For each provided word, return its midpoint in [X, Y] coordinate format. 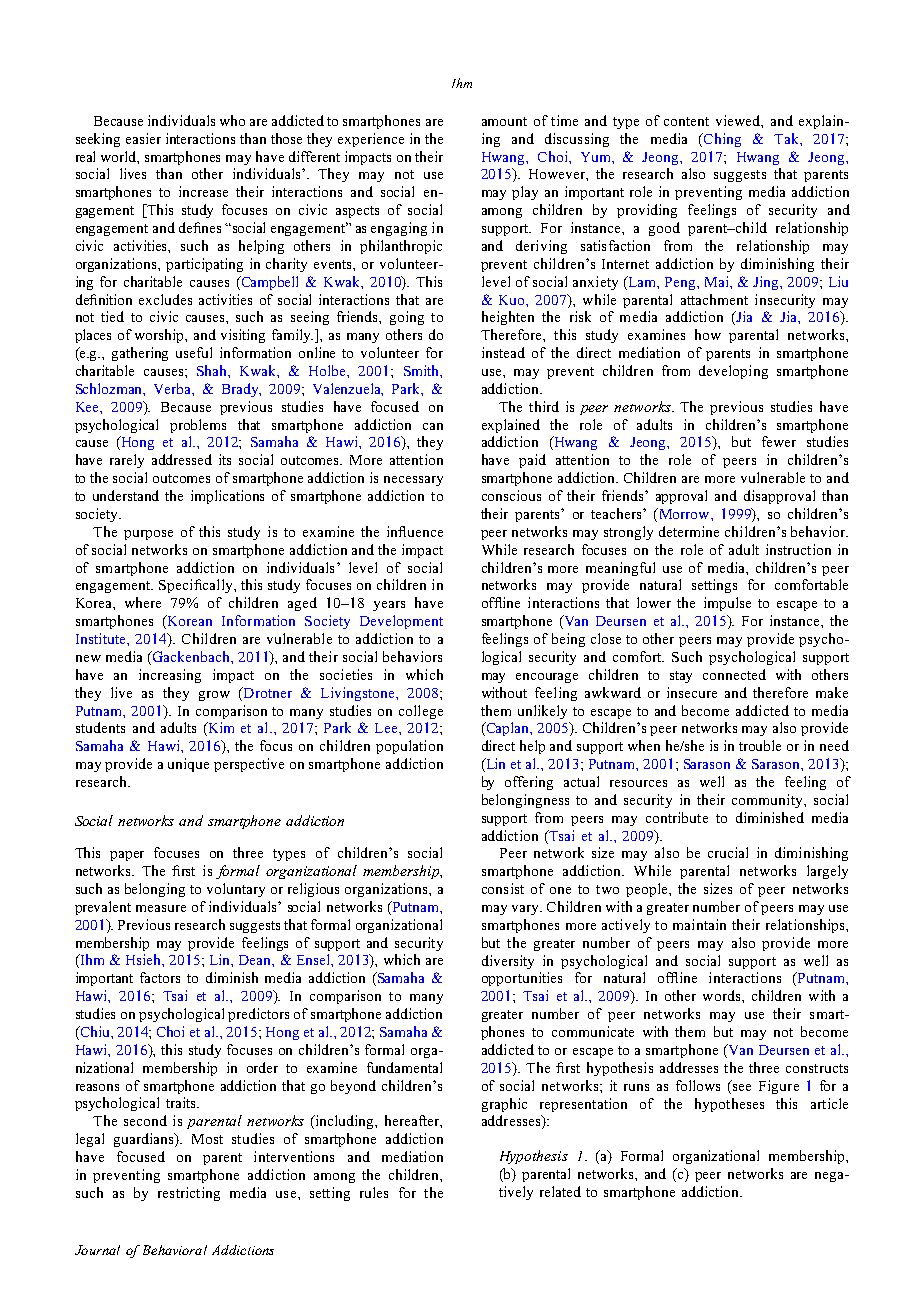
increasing [170, 676]
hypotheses [729, 1105]
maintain [699, 924]
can [433, 426]
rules [374, 1192]
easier [143, 138]
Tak [787, 138]
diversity [508, 962]
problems [198, 426]
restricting [189, 1194]
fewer [779, 441]
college [421, 712]
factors [160, 977]
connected [734, 674]
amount [504, 121]
